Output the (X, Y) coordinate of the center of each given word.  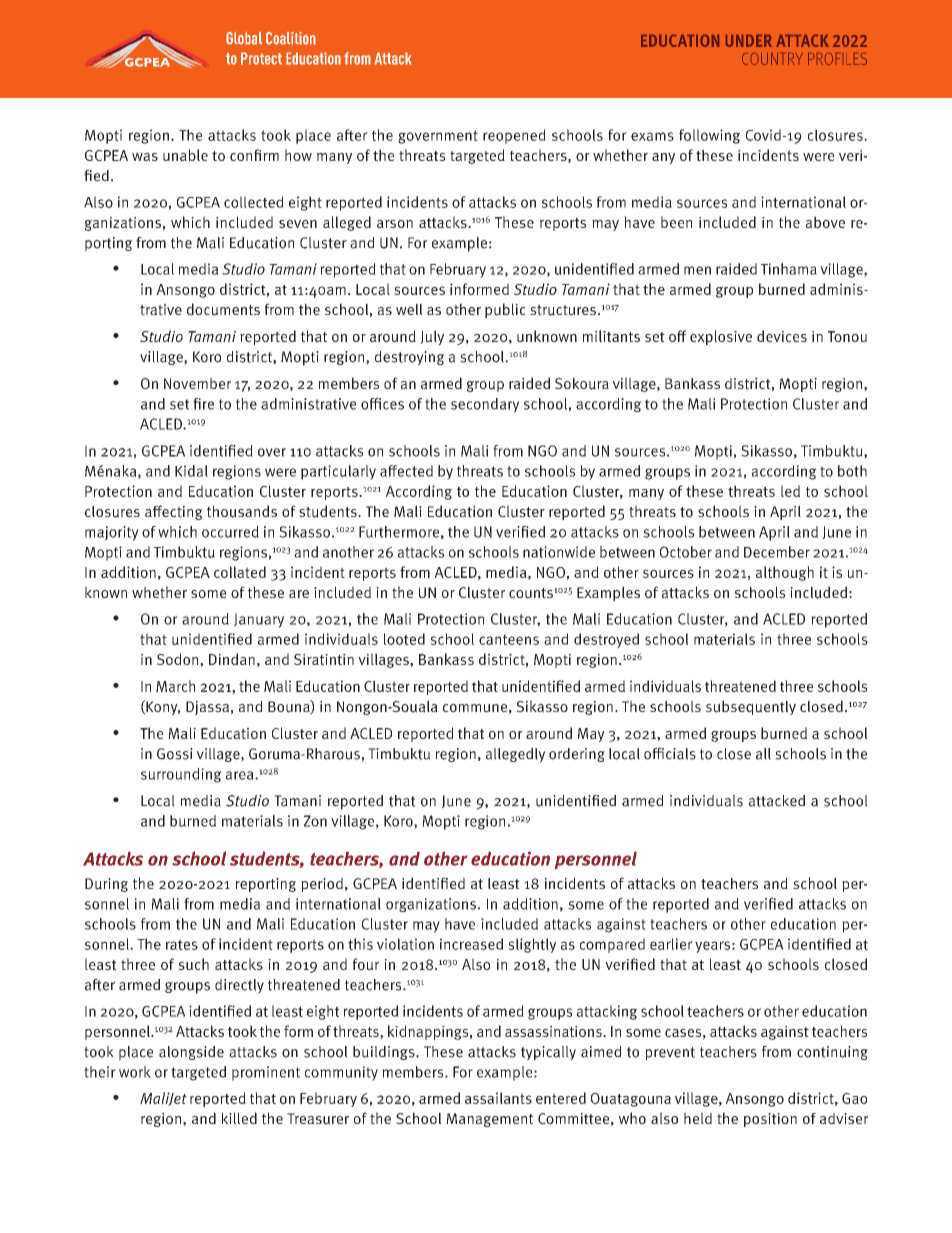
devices (782, 336)
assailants (498, 1098)
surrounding (181, 775)
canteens (509, 639)
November (197, 383)
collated (240, 572)
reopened (514, 136)
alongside (191, 1053)
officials (670, 754)
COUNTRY (772, 59)
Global (244, 38)
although (785, 573)
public (505, 310)
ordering (577, 755)
